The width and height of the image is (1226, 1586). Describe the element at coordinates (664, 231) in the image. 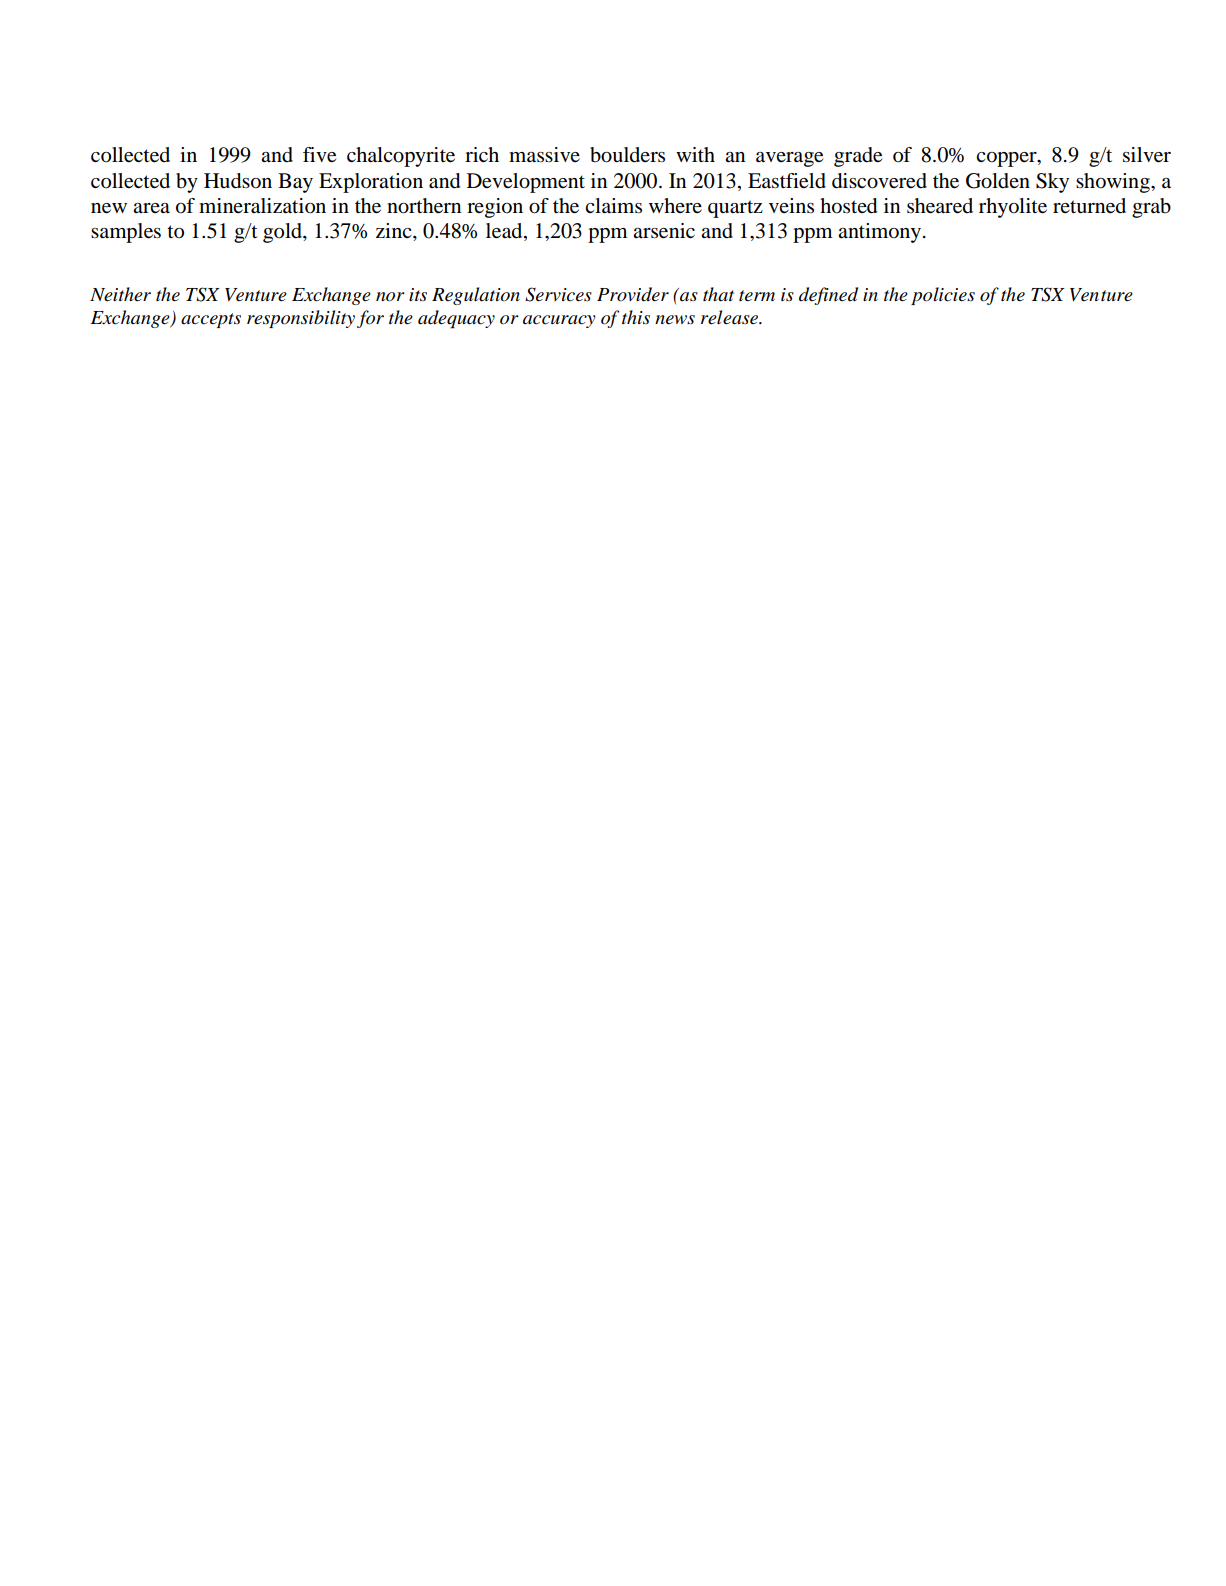

I see `arsenic` at that location.
